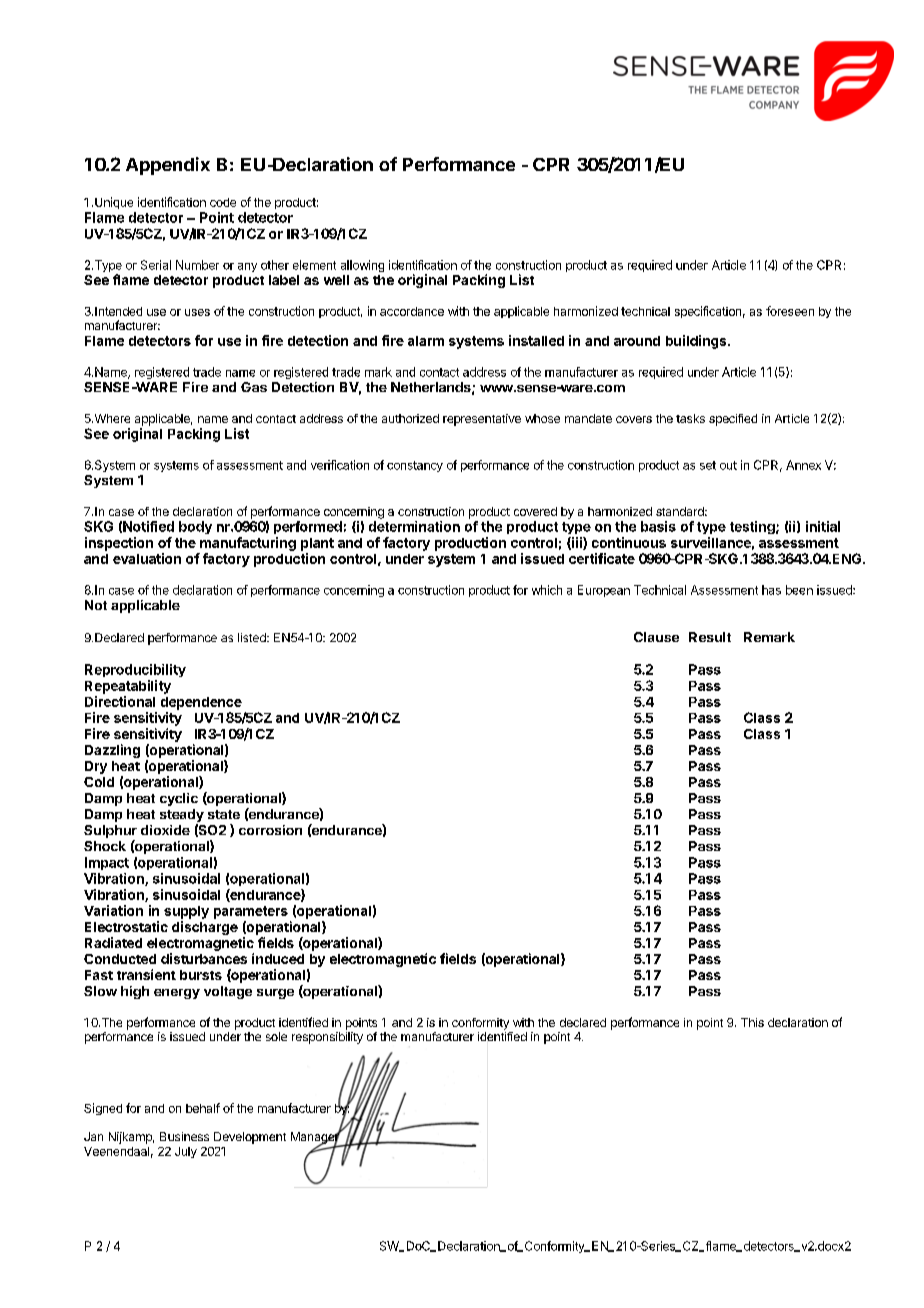 The width and height of the screenshot is (924, 1308). Describe the element at coordinates (182, 817) in the screenshot. I see `steady` at that location.
